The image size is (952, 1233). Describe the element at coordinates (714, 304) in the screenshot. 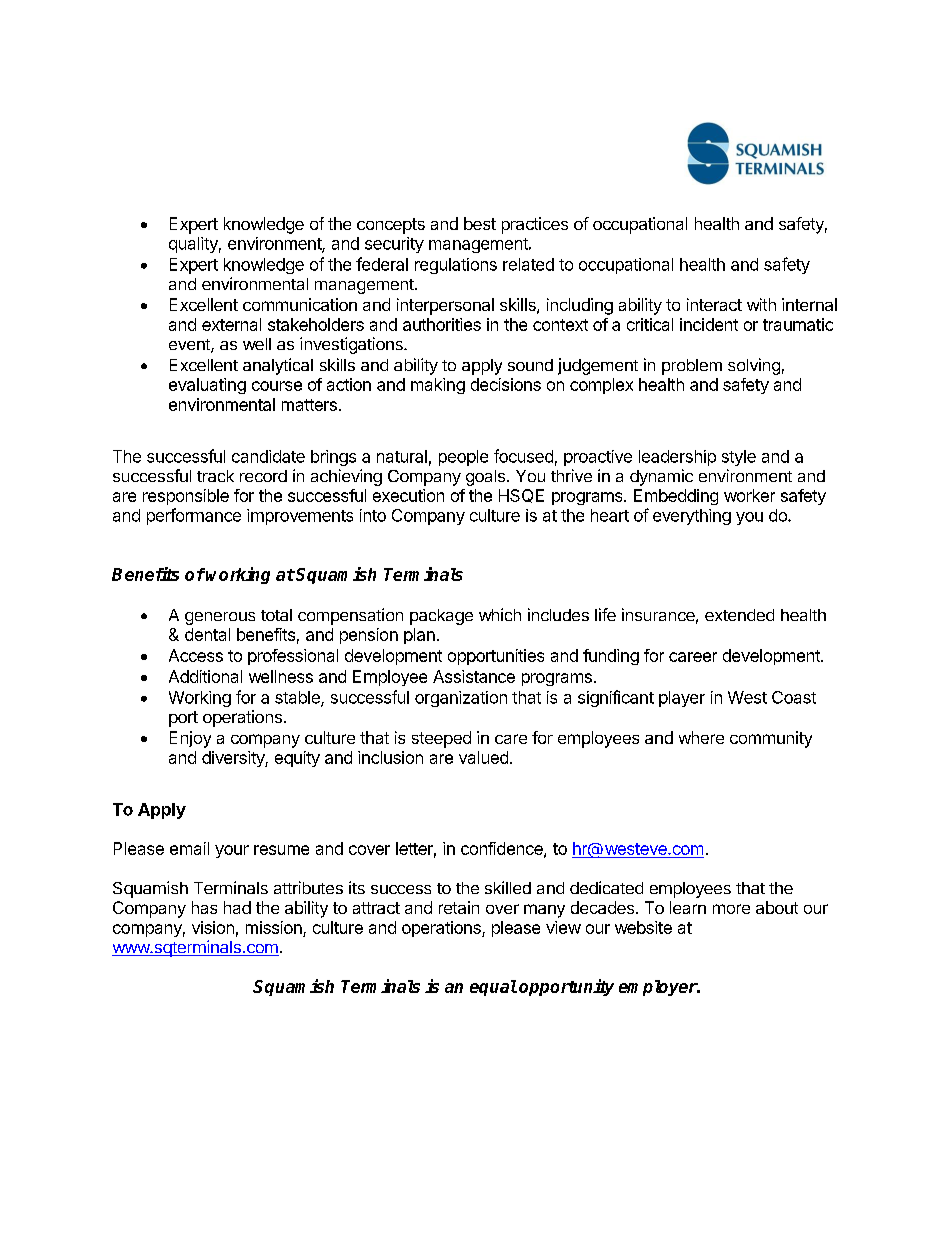

I see `interact` at that location.
